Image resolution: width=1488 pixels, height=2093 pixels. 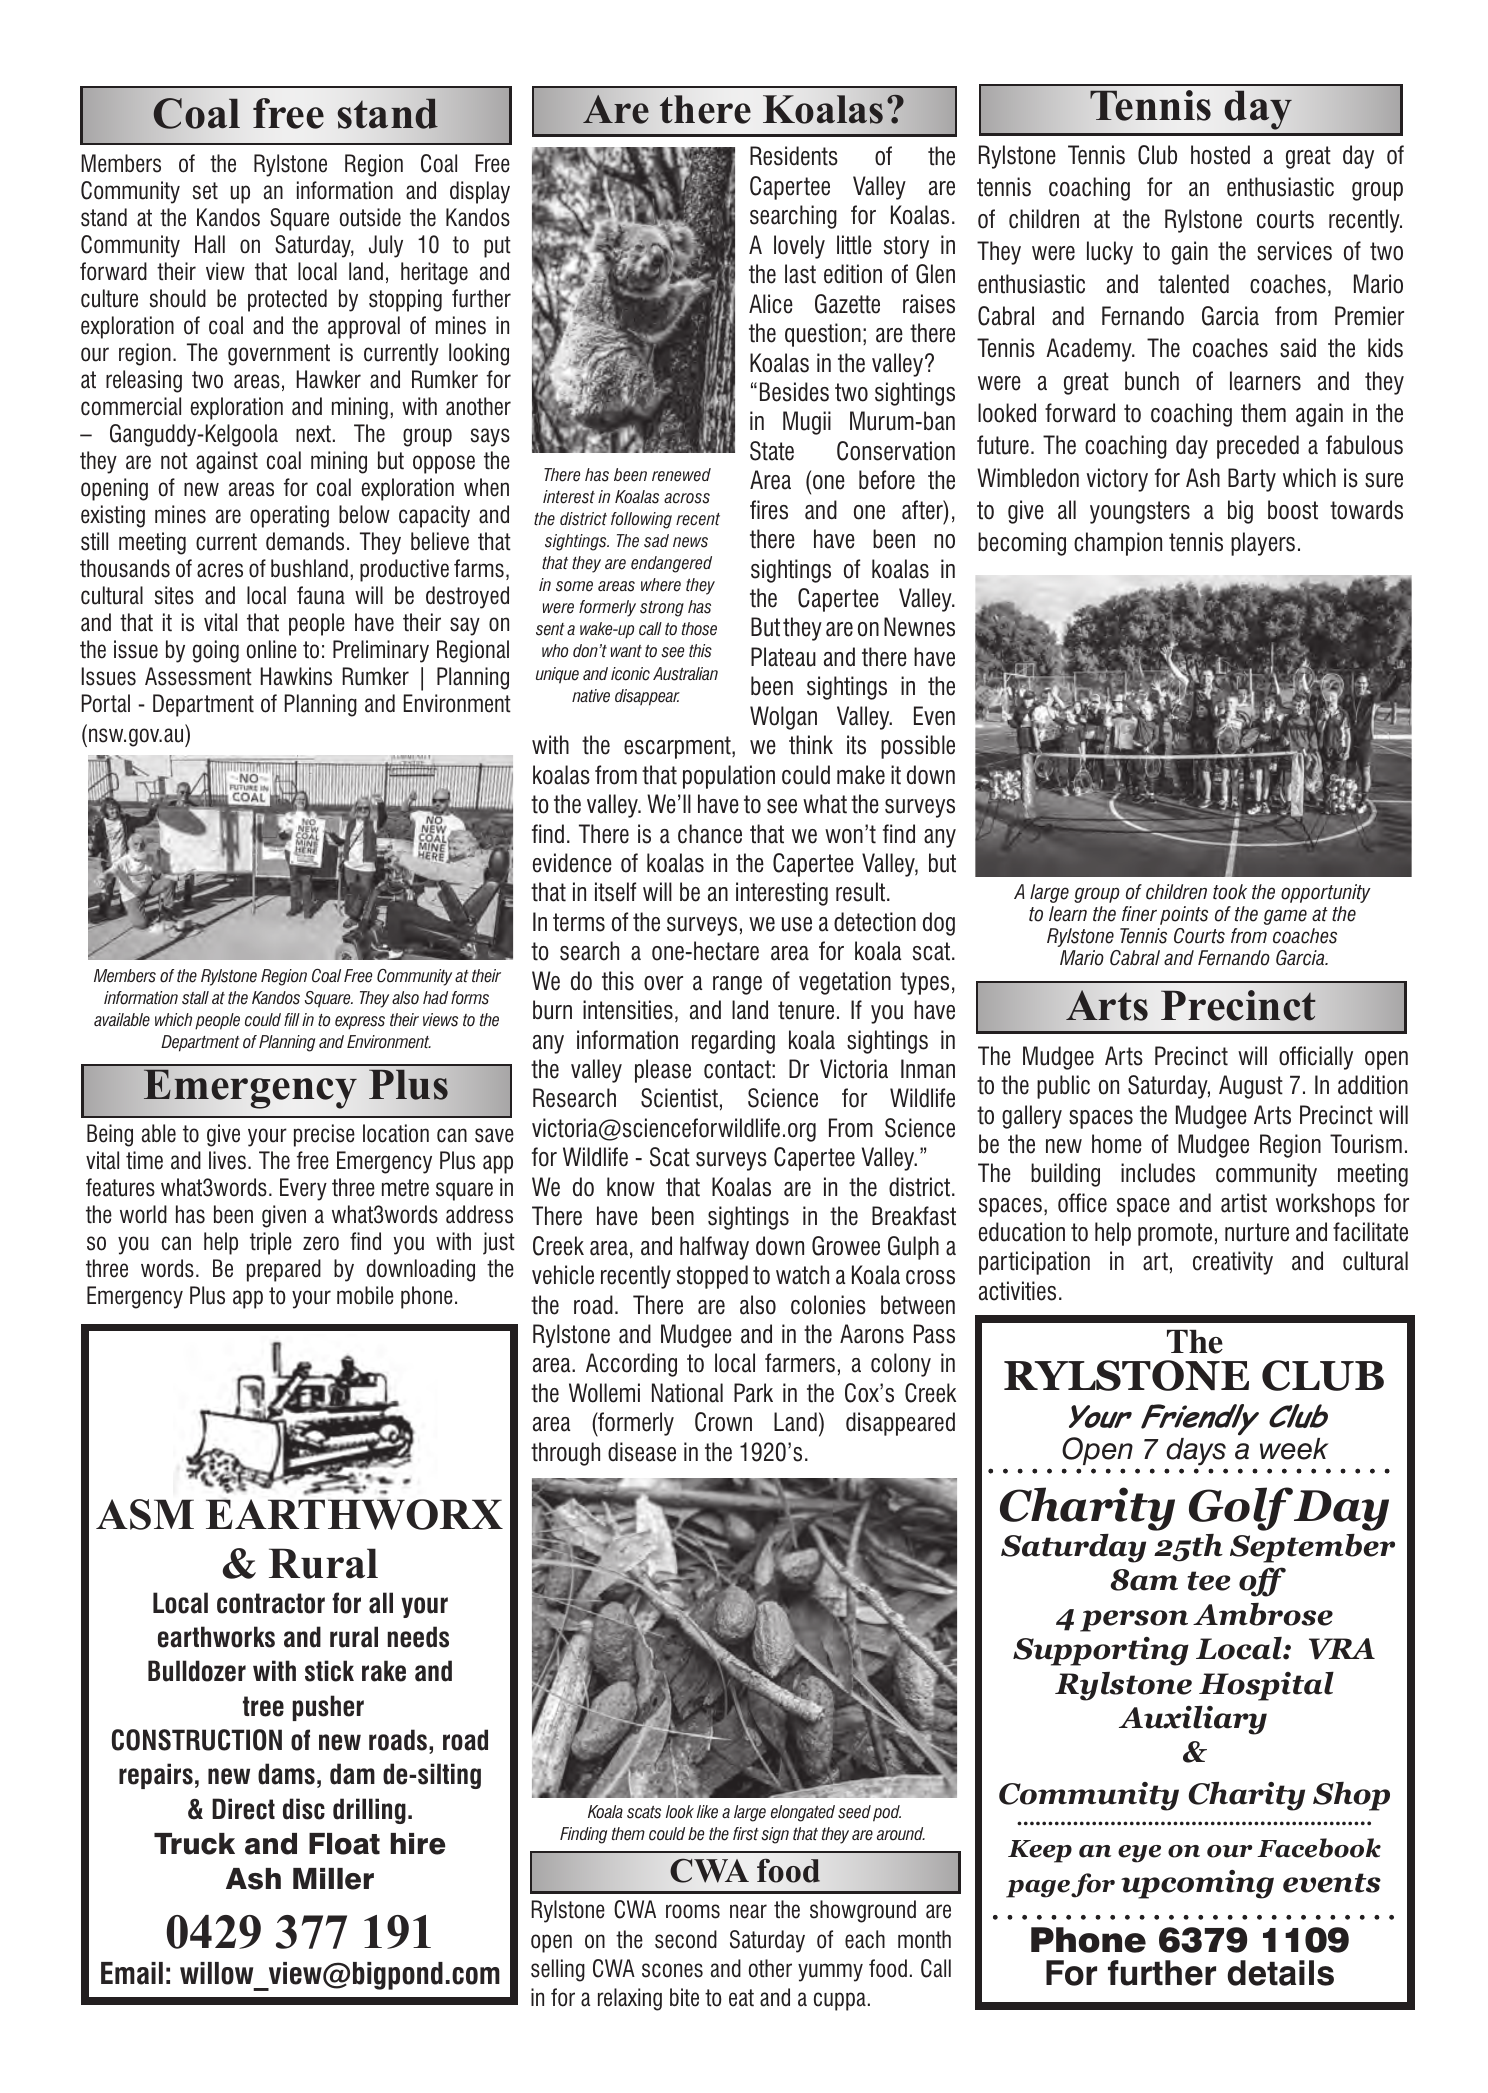 What do you see at coordinates (1196, 1452) in the screenshot?
I see `days` at bounding box center [1196, 1452].
